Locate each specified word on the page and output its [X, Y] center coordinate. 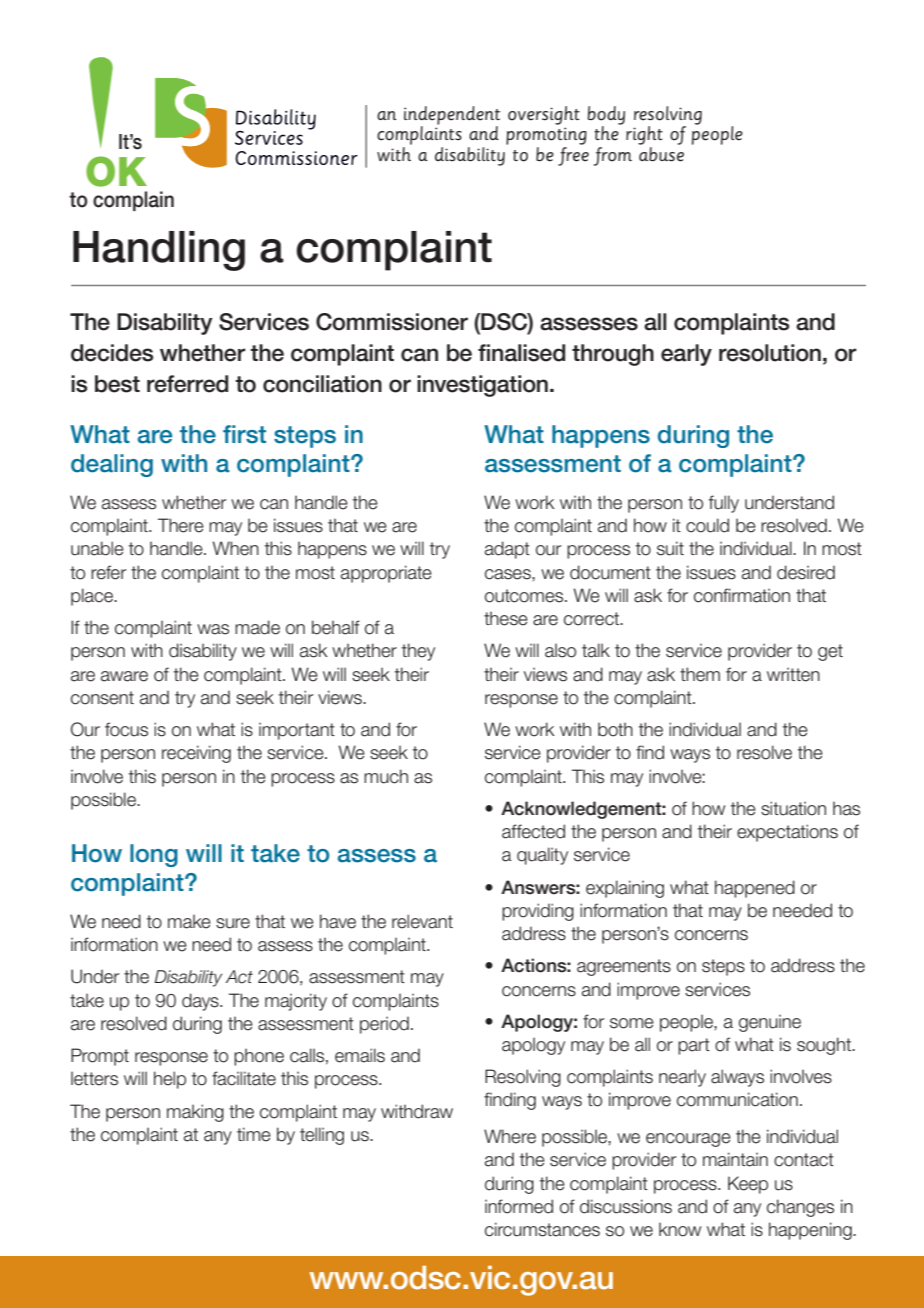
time [254, 1134]
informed [519, 1206]
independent [452, 116]
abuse [661, 154]
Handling [159, 251]
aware [124, 676]
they [418, 652]
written [793, 674]
